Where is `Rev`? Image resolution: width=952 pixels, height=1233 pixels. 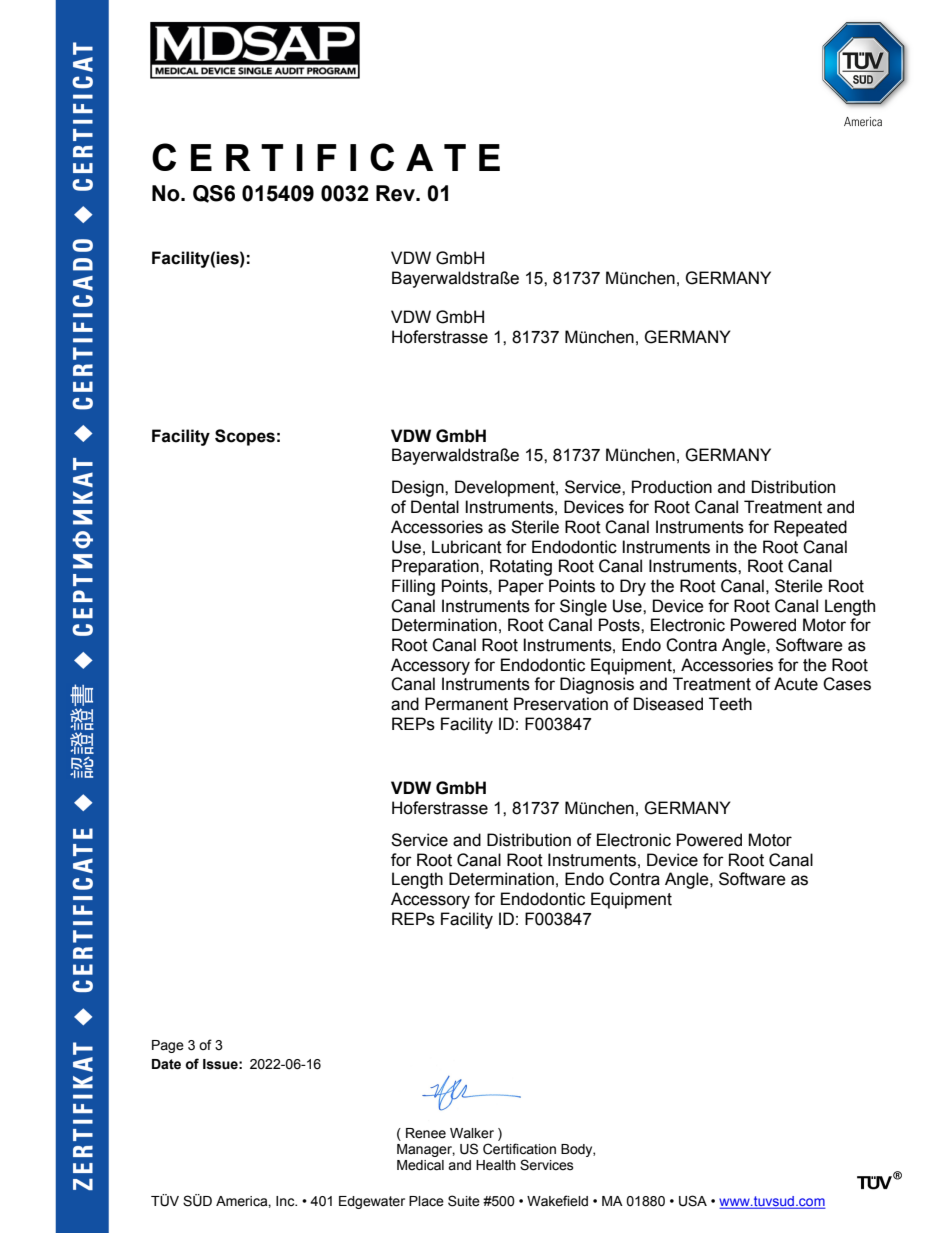
Rev is located at coordinates (396, 193).
